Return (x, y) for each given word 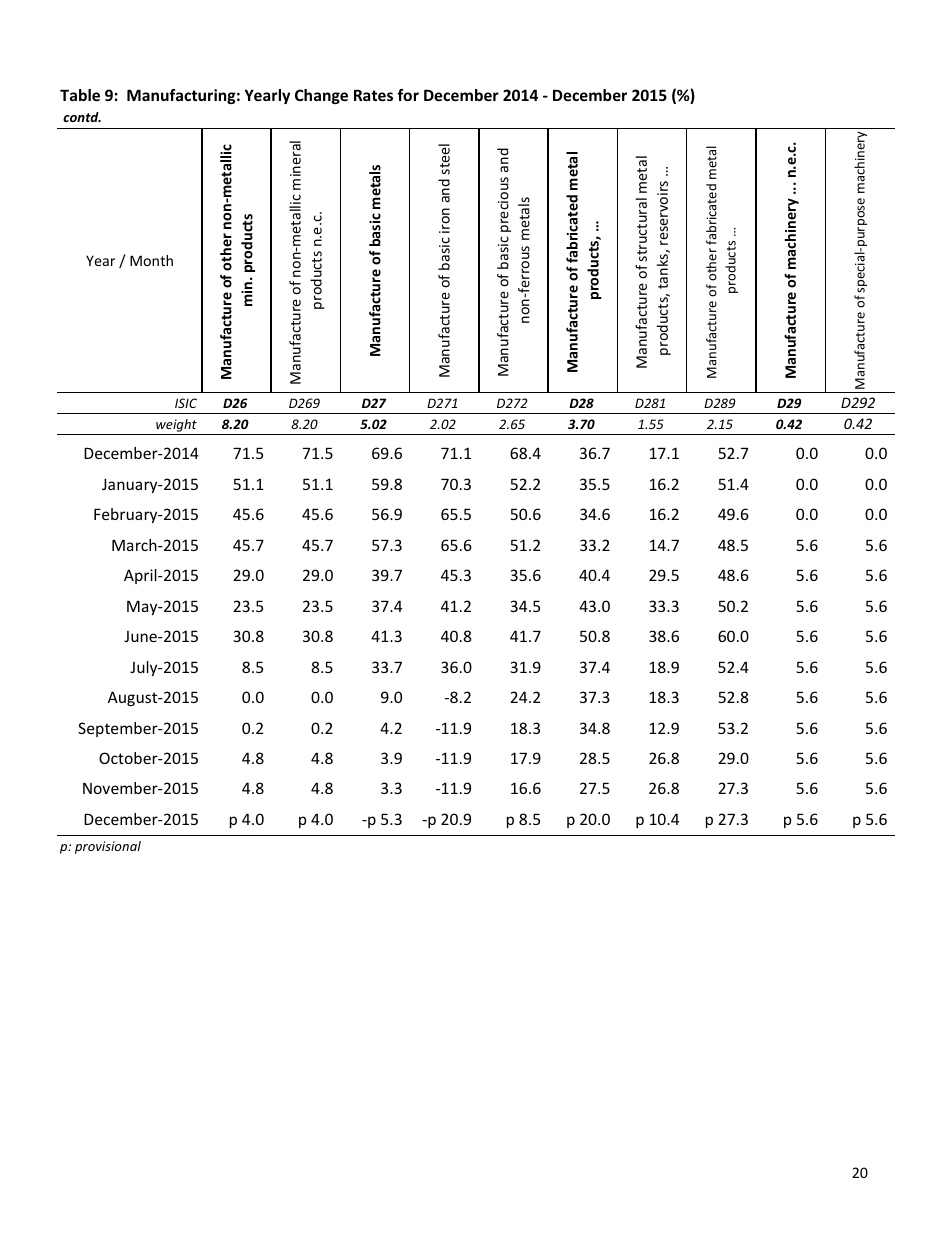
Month (151, 260)
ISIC (186, 403)
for (408, 95)
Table (80, 95)
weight (176, 425)
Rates (373, 95)
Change (321, 96)
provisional (108, 847)
